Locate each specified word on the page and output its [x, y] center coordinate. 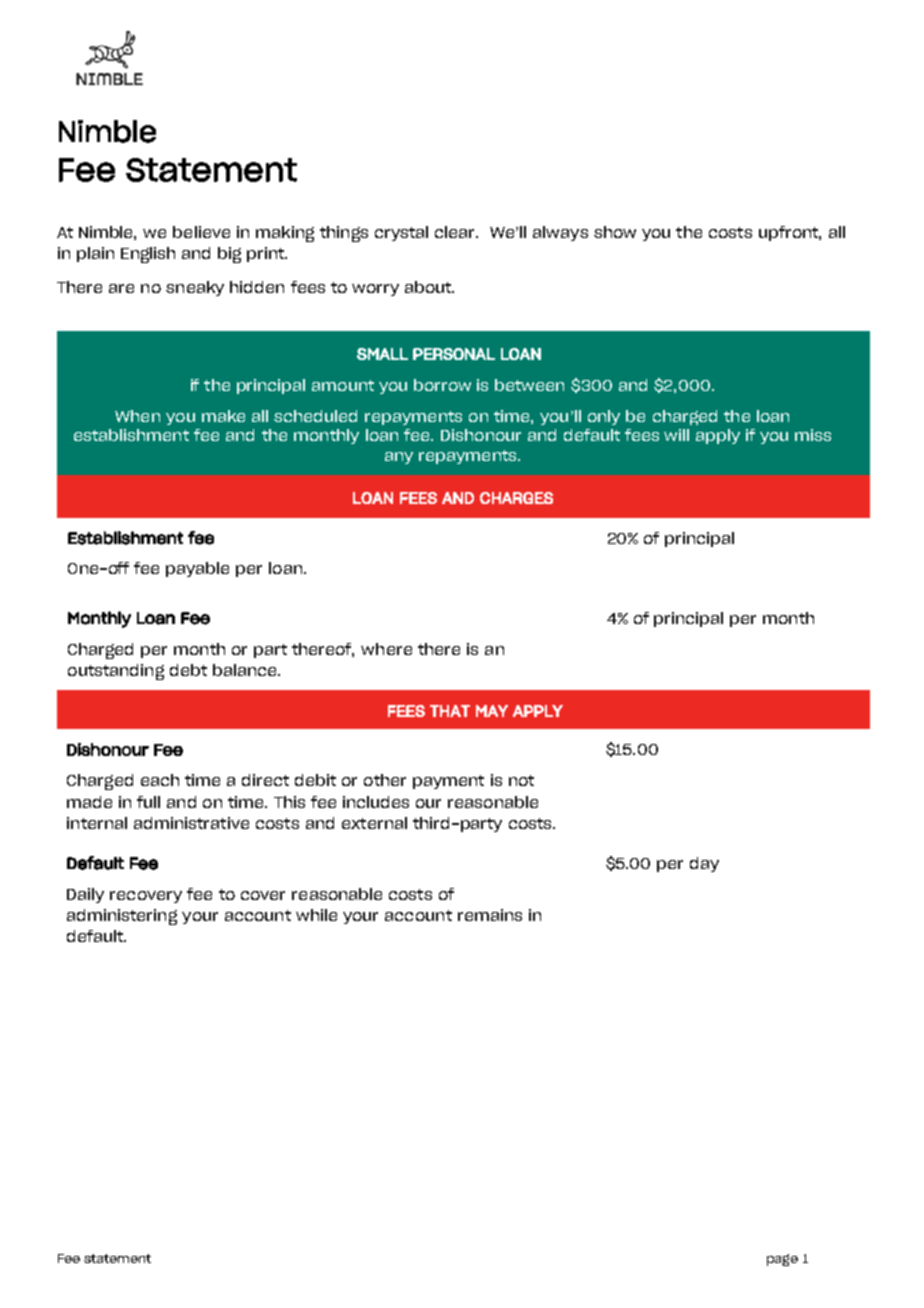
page [782, 1260]
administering [122, 917]
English [148, 255]
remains [490, 915]
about [429, 287]
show [615, 232]
